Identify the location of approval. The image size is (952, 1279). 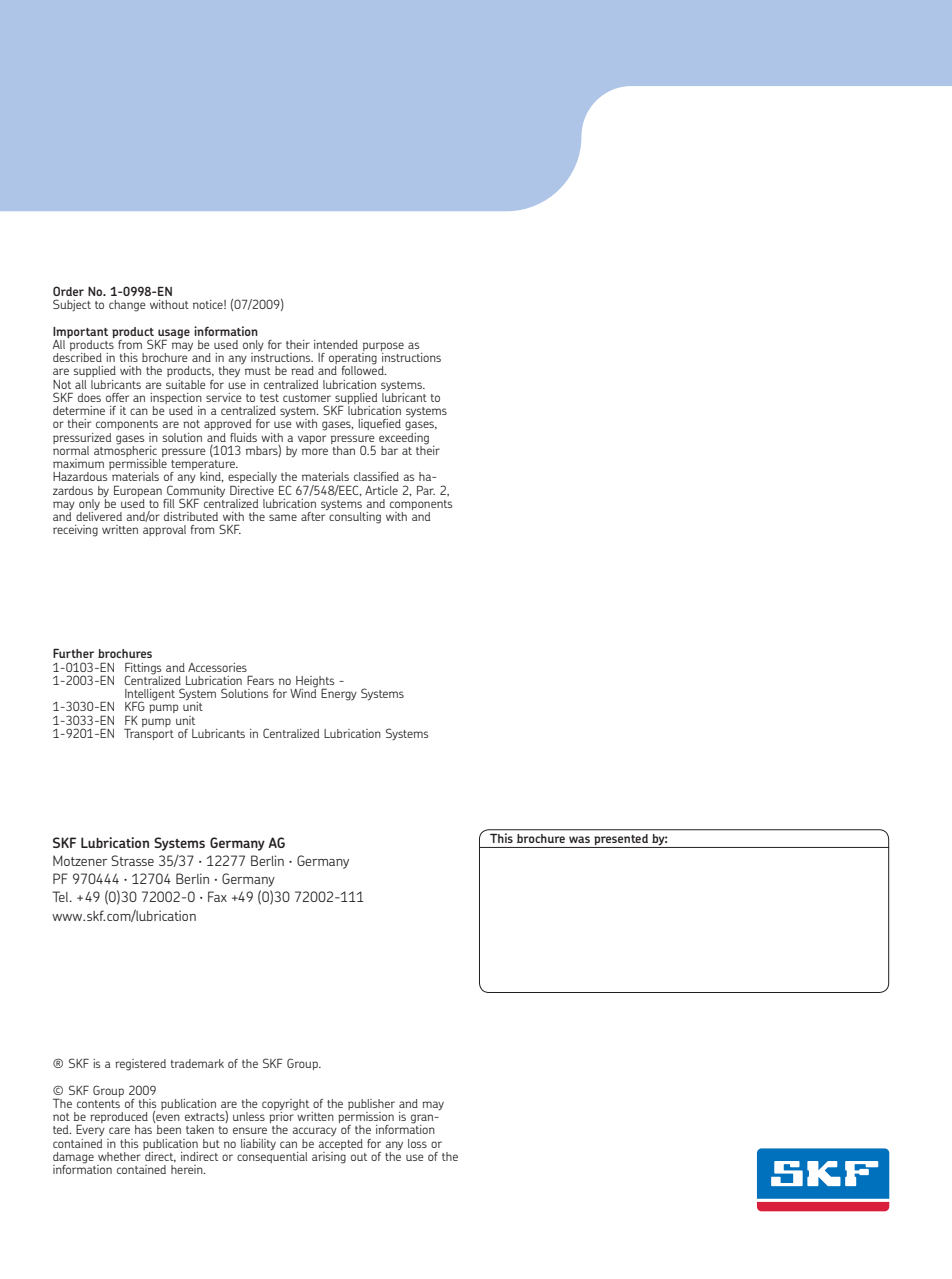
(164, 530).
